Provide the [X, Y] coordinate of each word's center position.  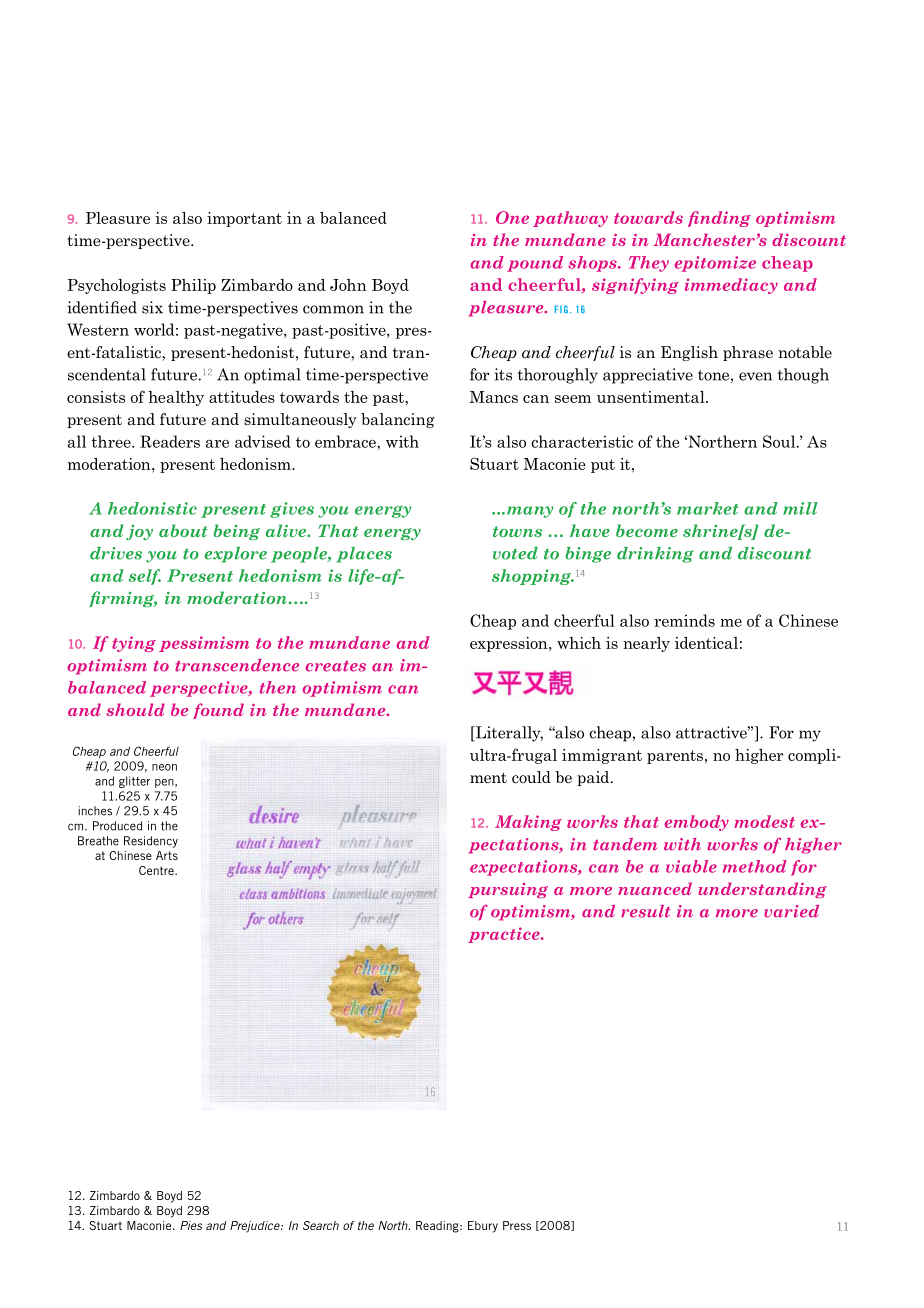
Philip [193, 286]
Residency [151, 842]
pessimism [204, 644]
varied [791, 911]
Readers [170, 441]
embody [697, 823]
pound [535, 264]
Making [528, 823]
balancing [397, 420]
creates [335, 666]
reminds [684, 620]
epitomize [715, 264]
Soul [780, 441]
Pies [191, 1225]
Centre [157, 870]
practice [505, 935]
